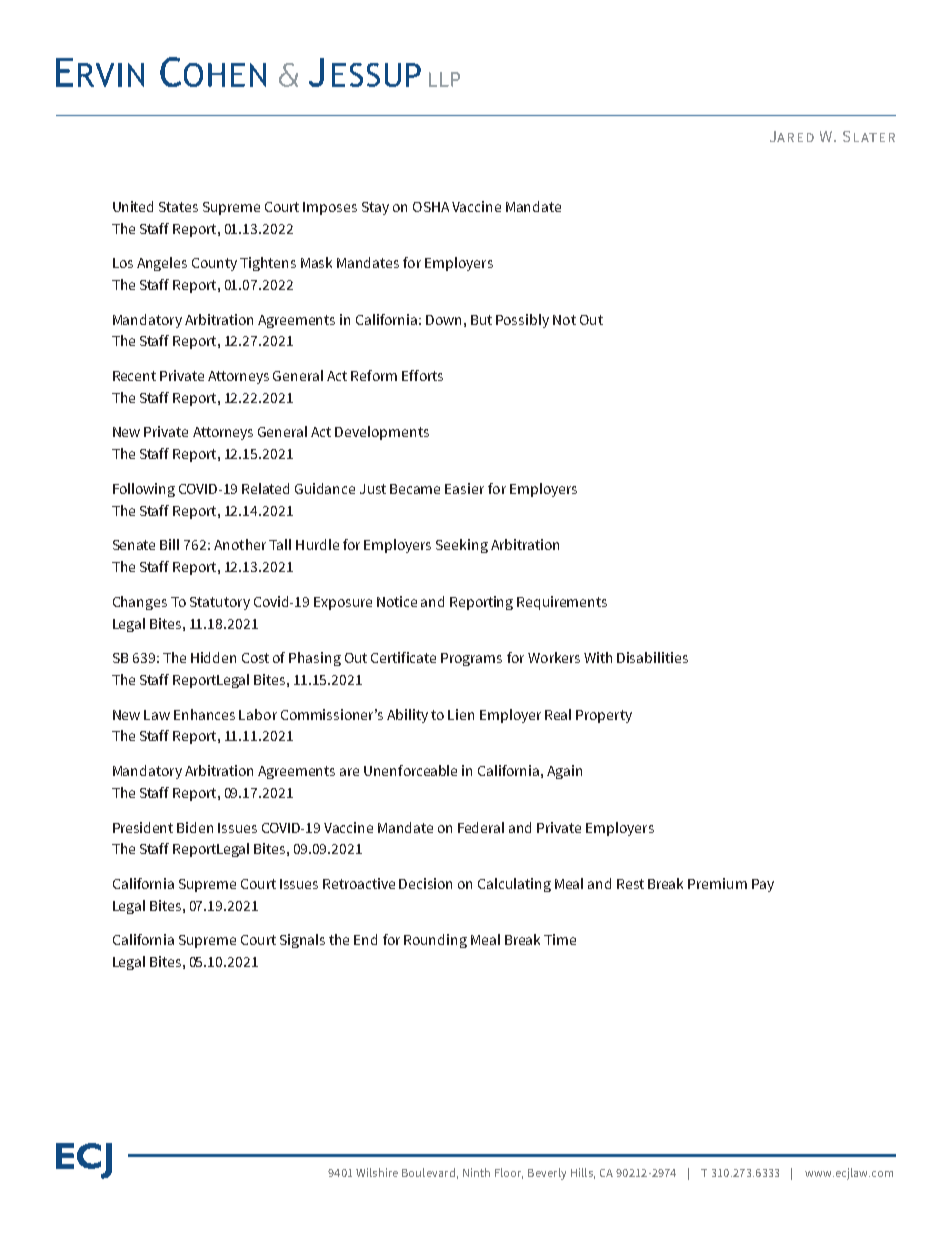  I want to click on Pay, so click(763, 885).
